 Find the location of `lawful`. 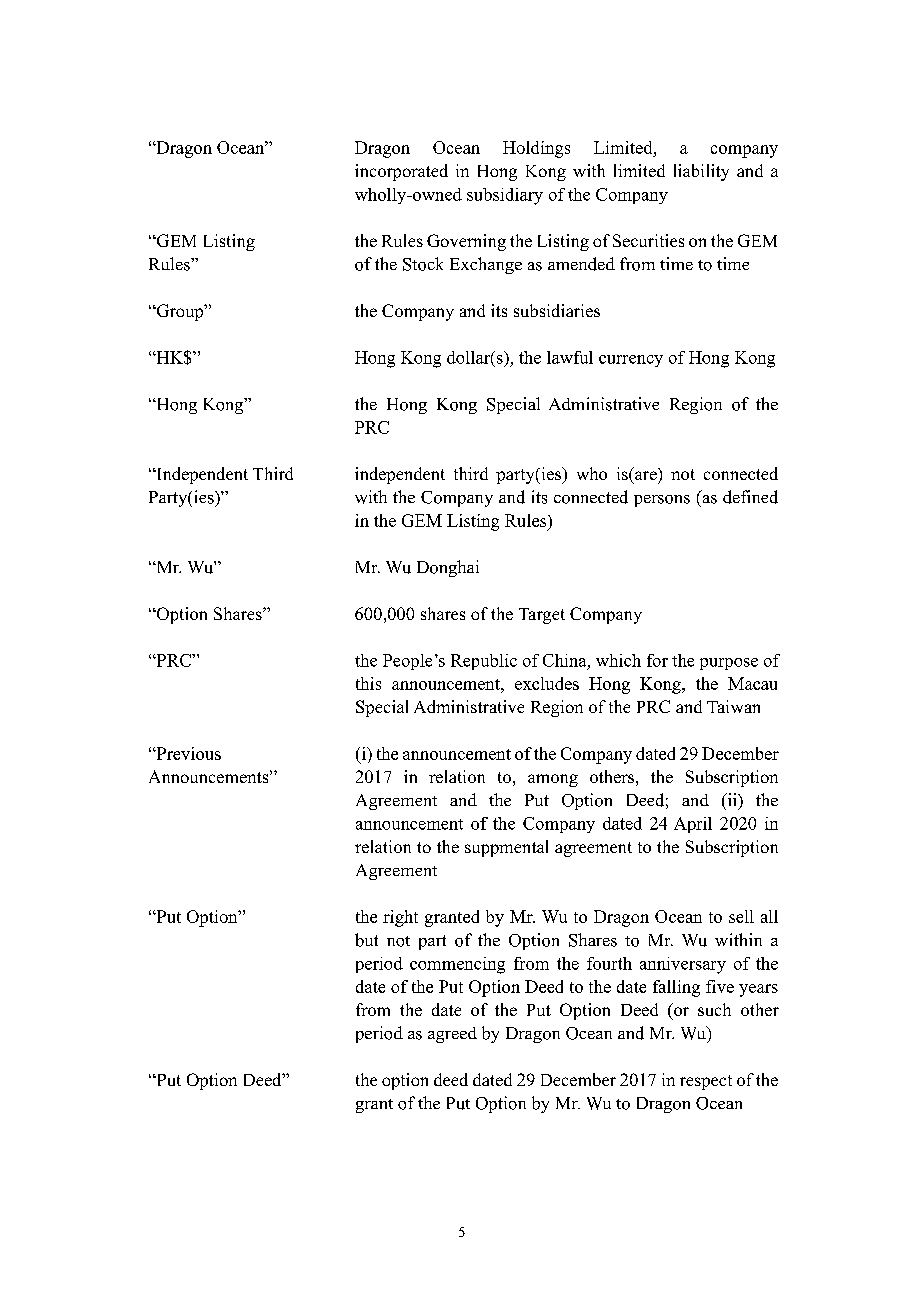

lawful is located at coordinates (570, 357).
